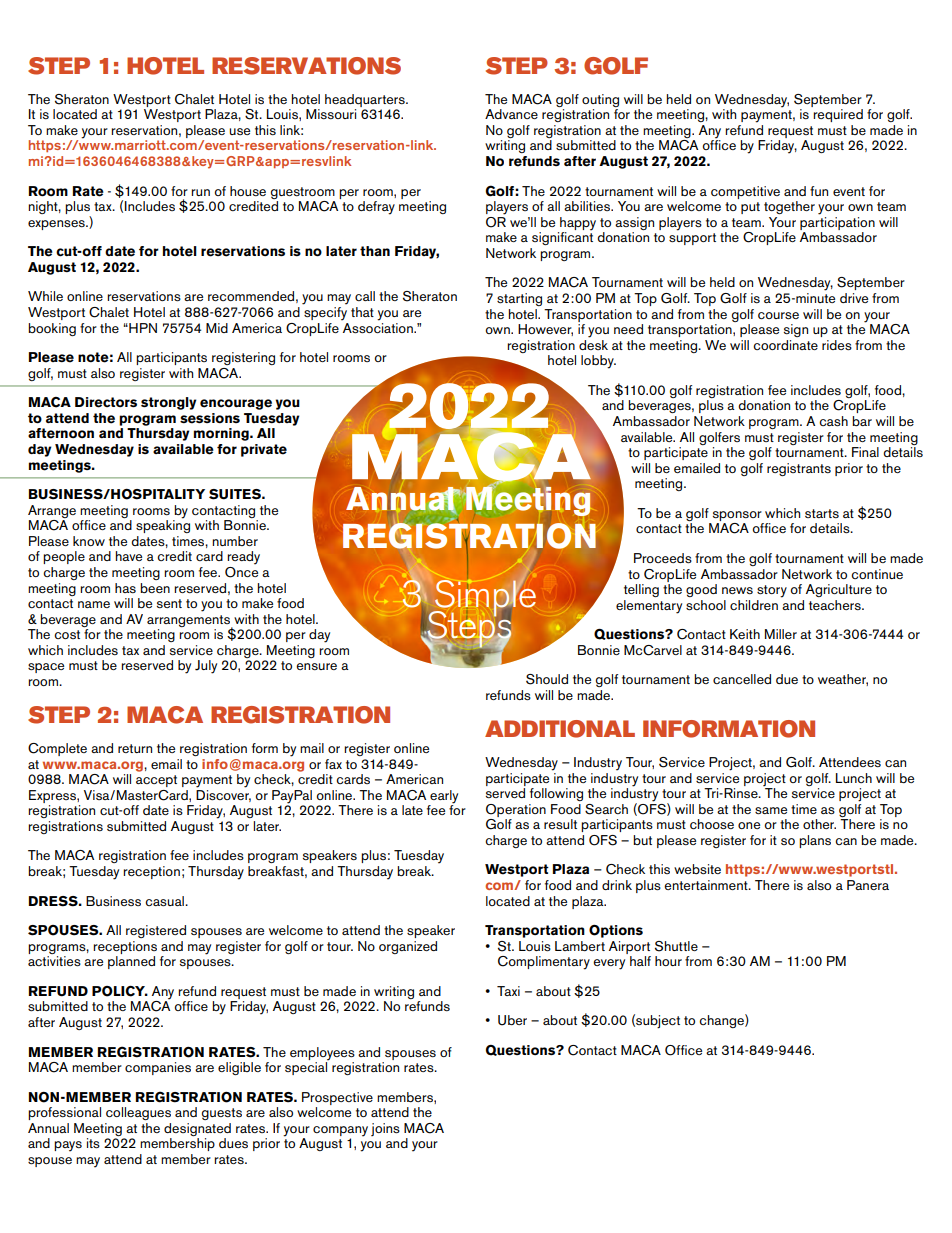  I want to click on sessions, so click(210, 418).
